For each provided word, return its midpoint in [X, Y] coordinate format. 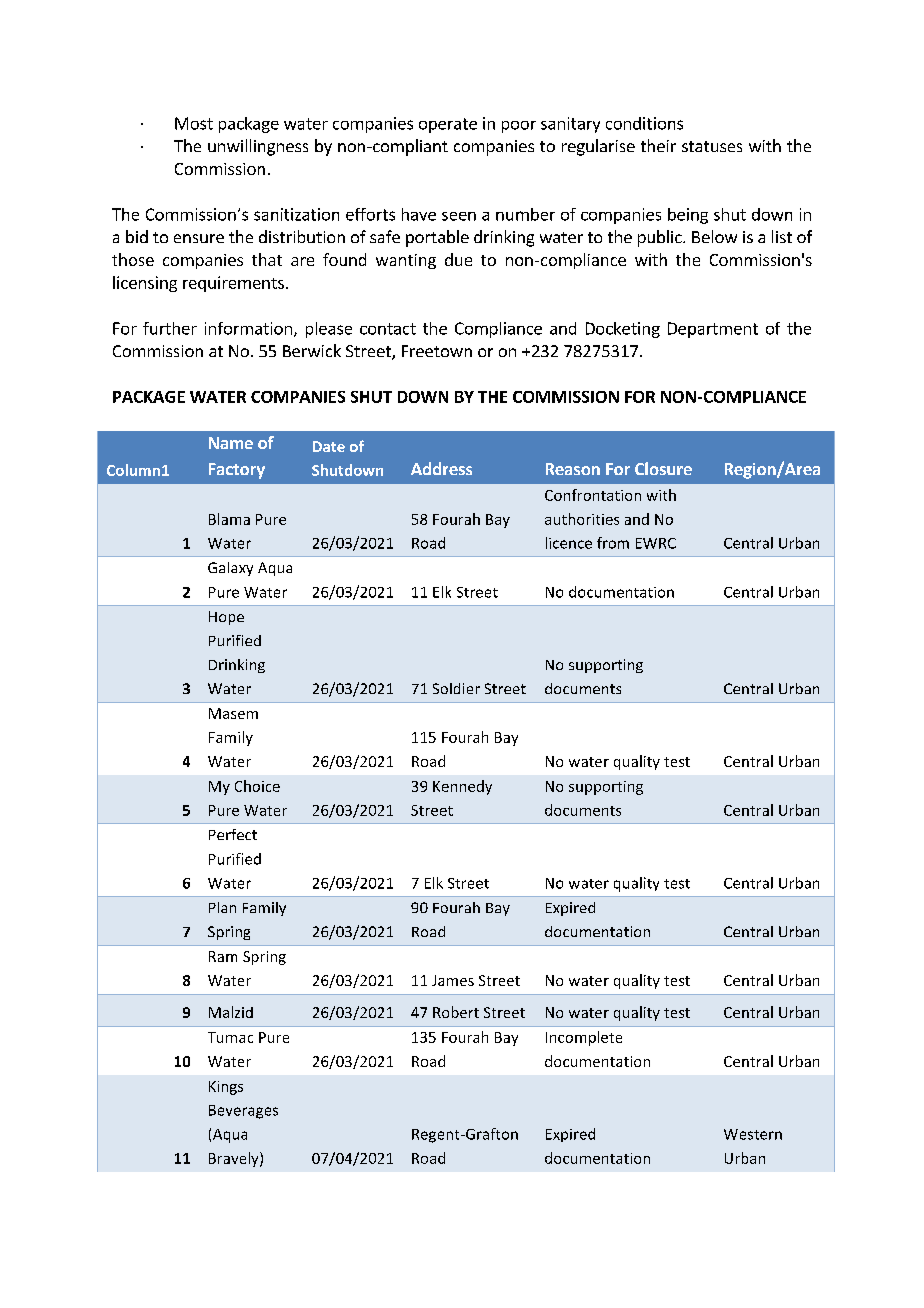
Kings [226, 1088]
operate [448, 125]
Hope [226, 618]
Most [194, 123]
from [613, 543]
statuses [712, 146]
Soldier [456, 688]
